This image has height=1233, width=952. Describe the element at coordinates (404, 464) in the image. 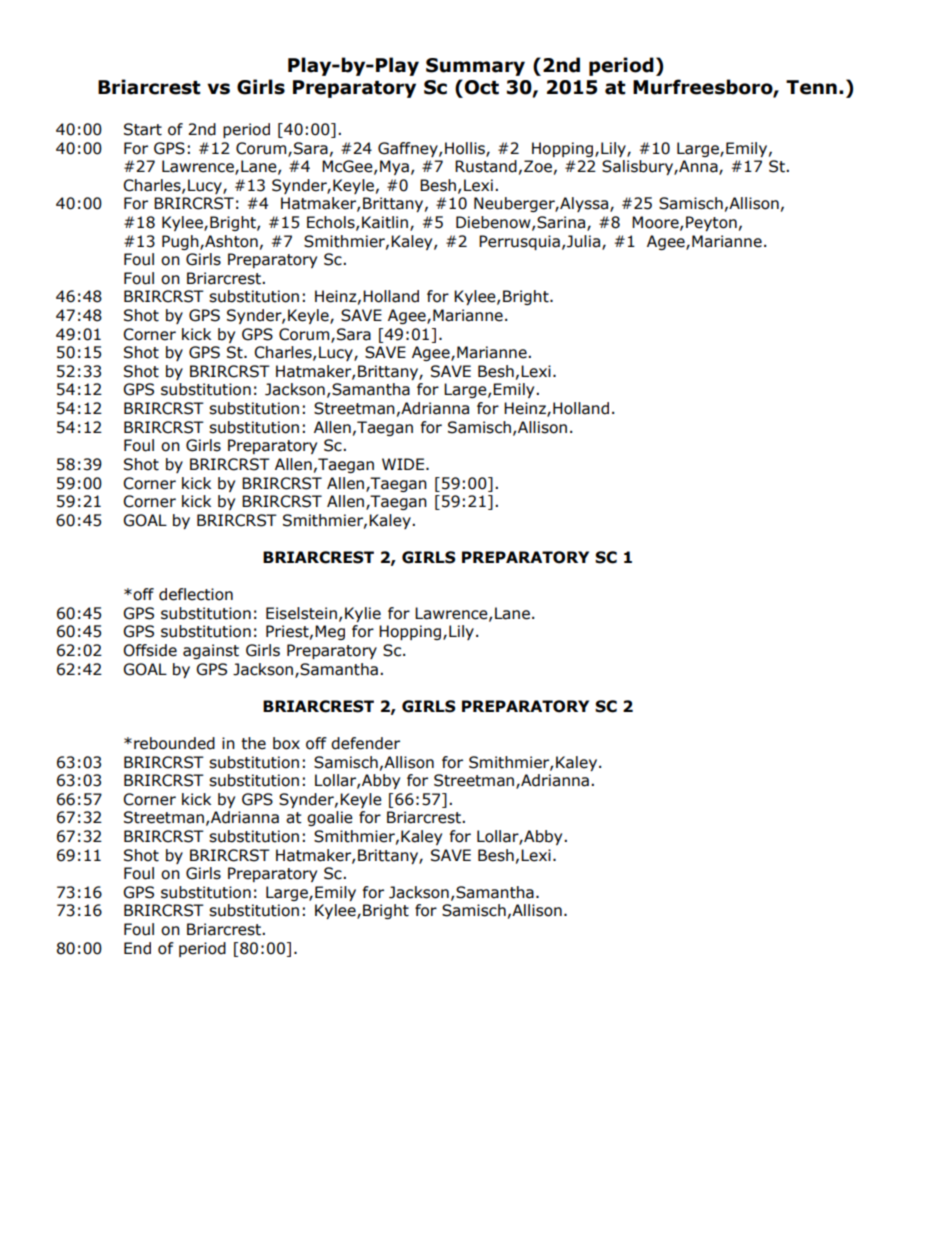

I see `WIDE` at that location.
